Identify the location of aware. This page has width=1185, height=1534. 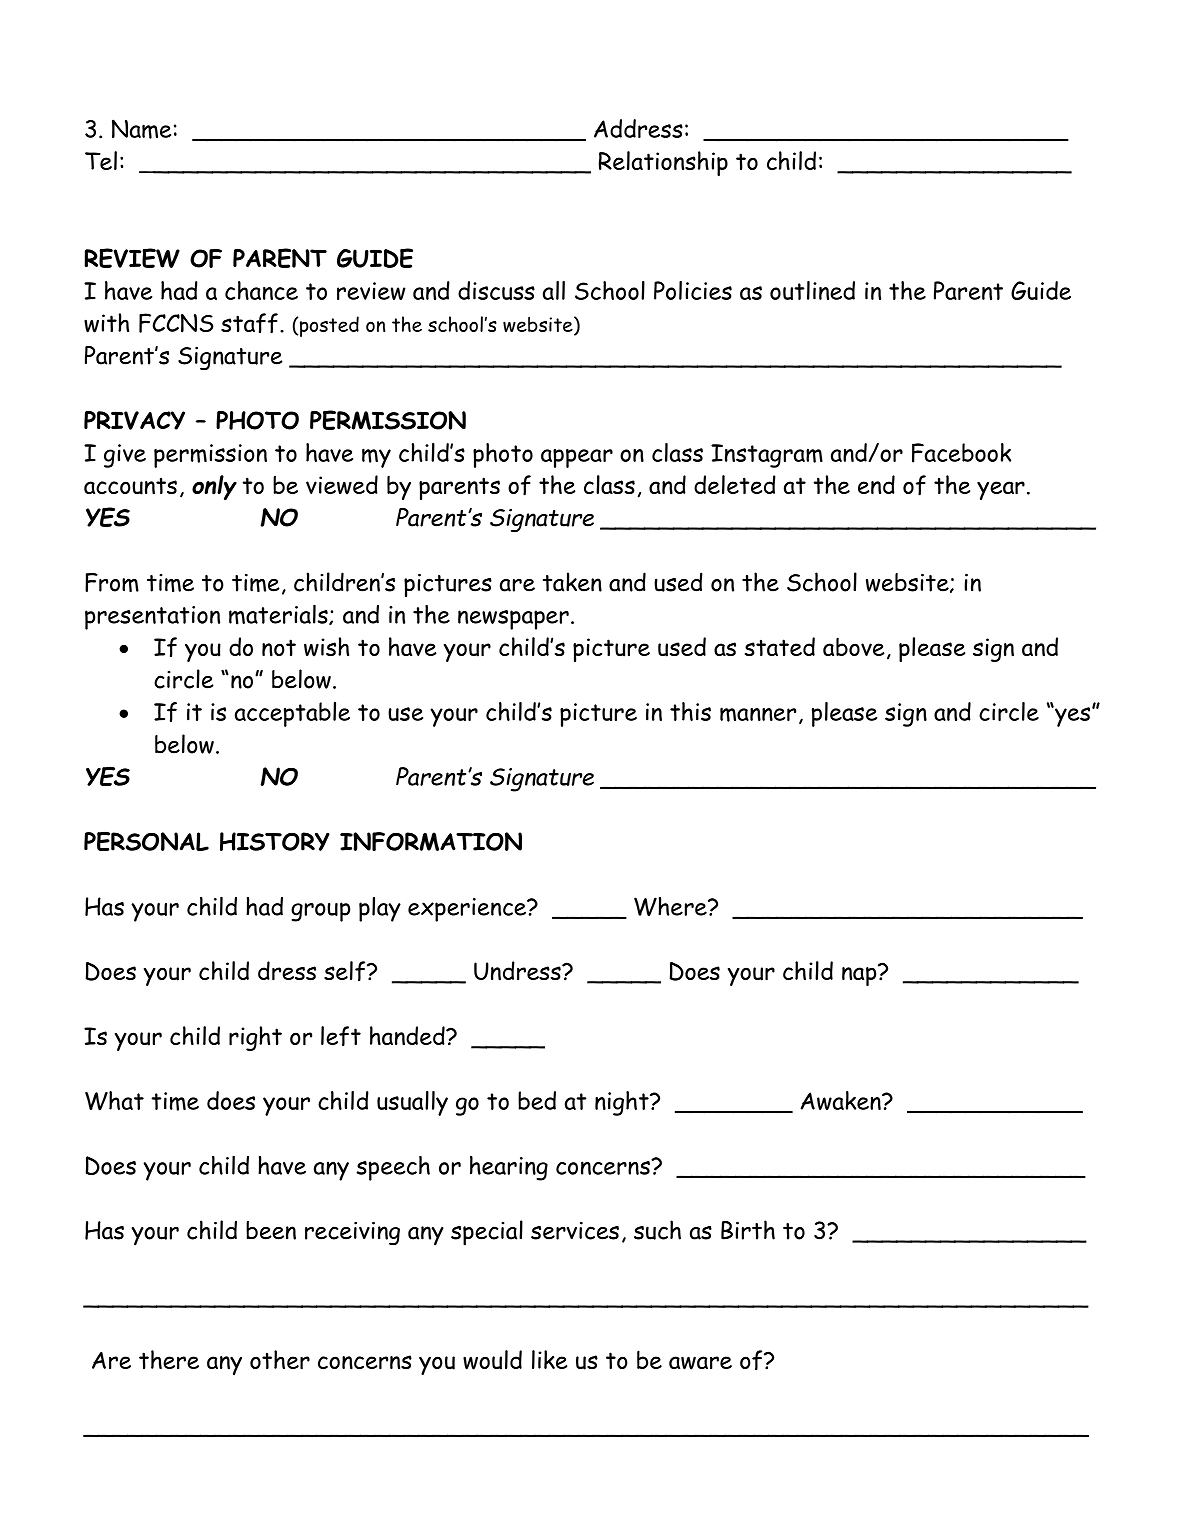
(700, 1363).
